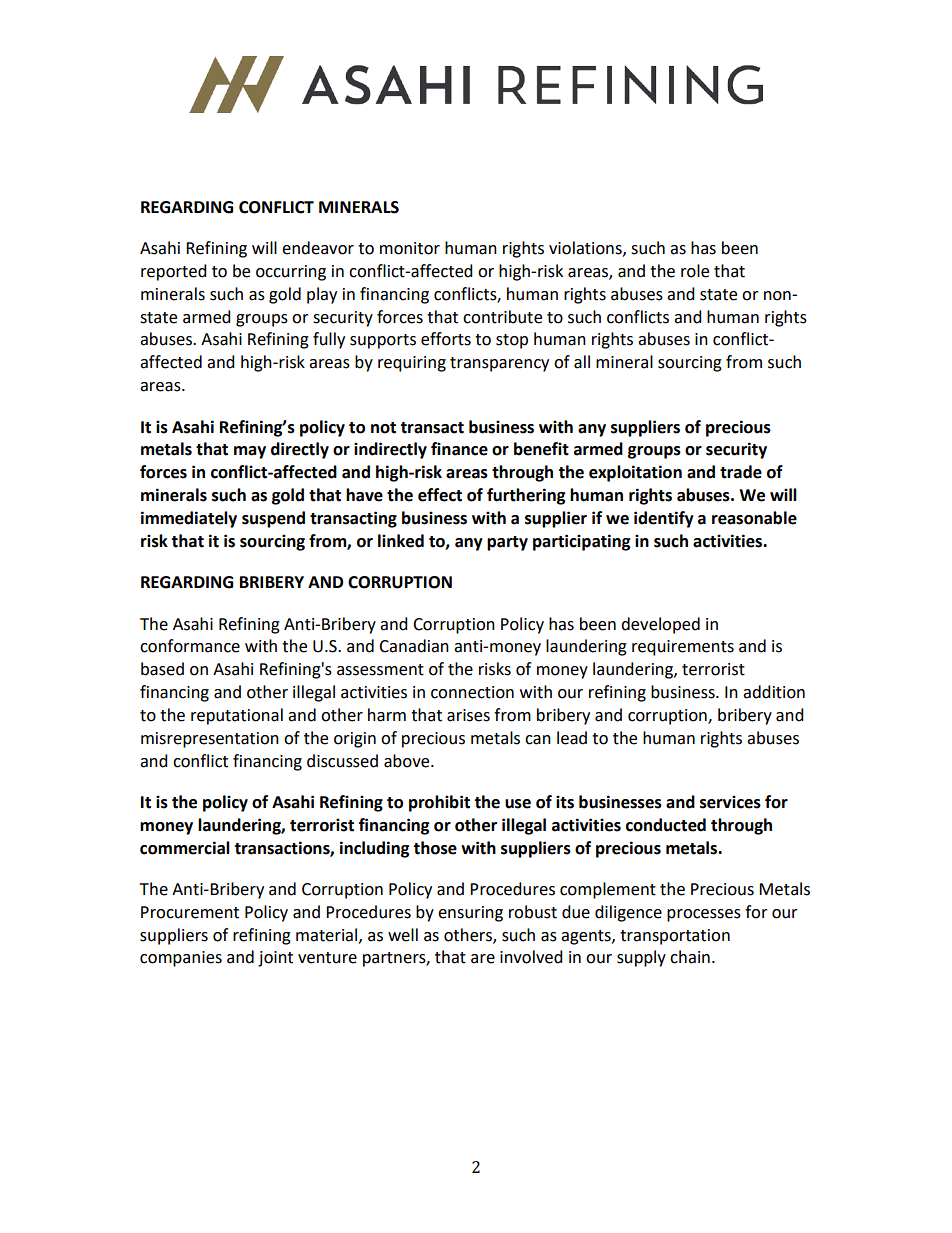 The height and width of the image is (1233, 952). Describe the element at coordinates (695, 271) in the image. I see `role` at that location.
